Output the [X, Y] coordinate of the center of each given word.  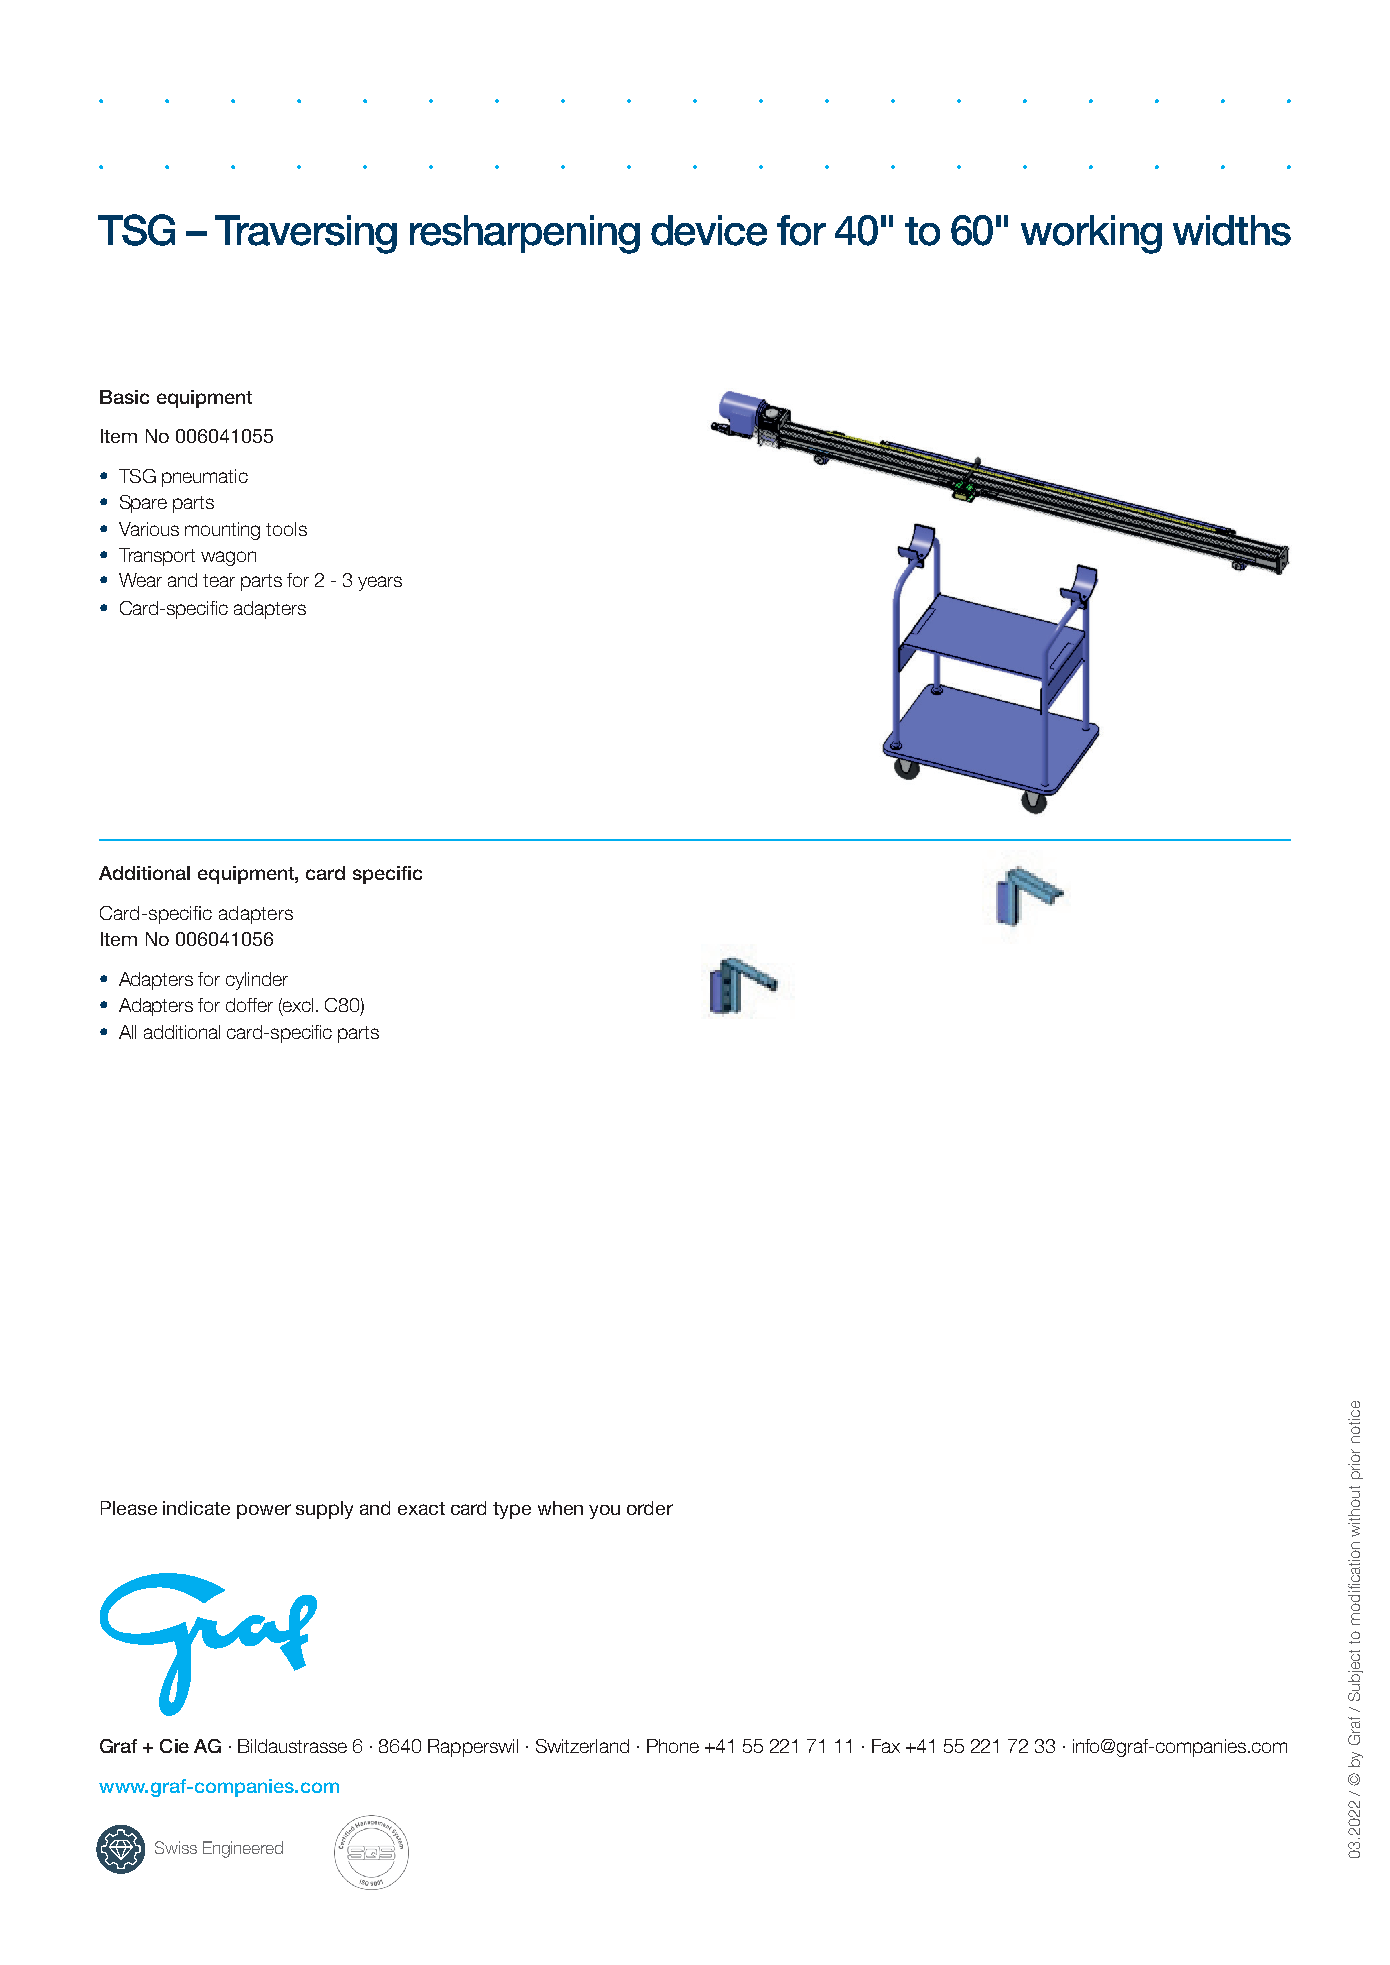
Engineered [243, 1849]
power [264, 1511]
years [380, 583]
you [604, 1512]
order [650, 1508]
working [1091, 234]
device [709, 230]
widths [1232, 230]
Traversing [306, 234]
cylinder [257, 981]
